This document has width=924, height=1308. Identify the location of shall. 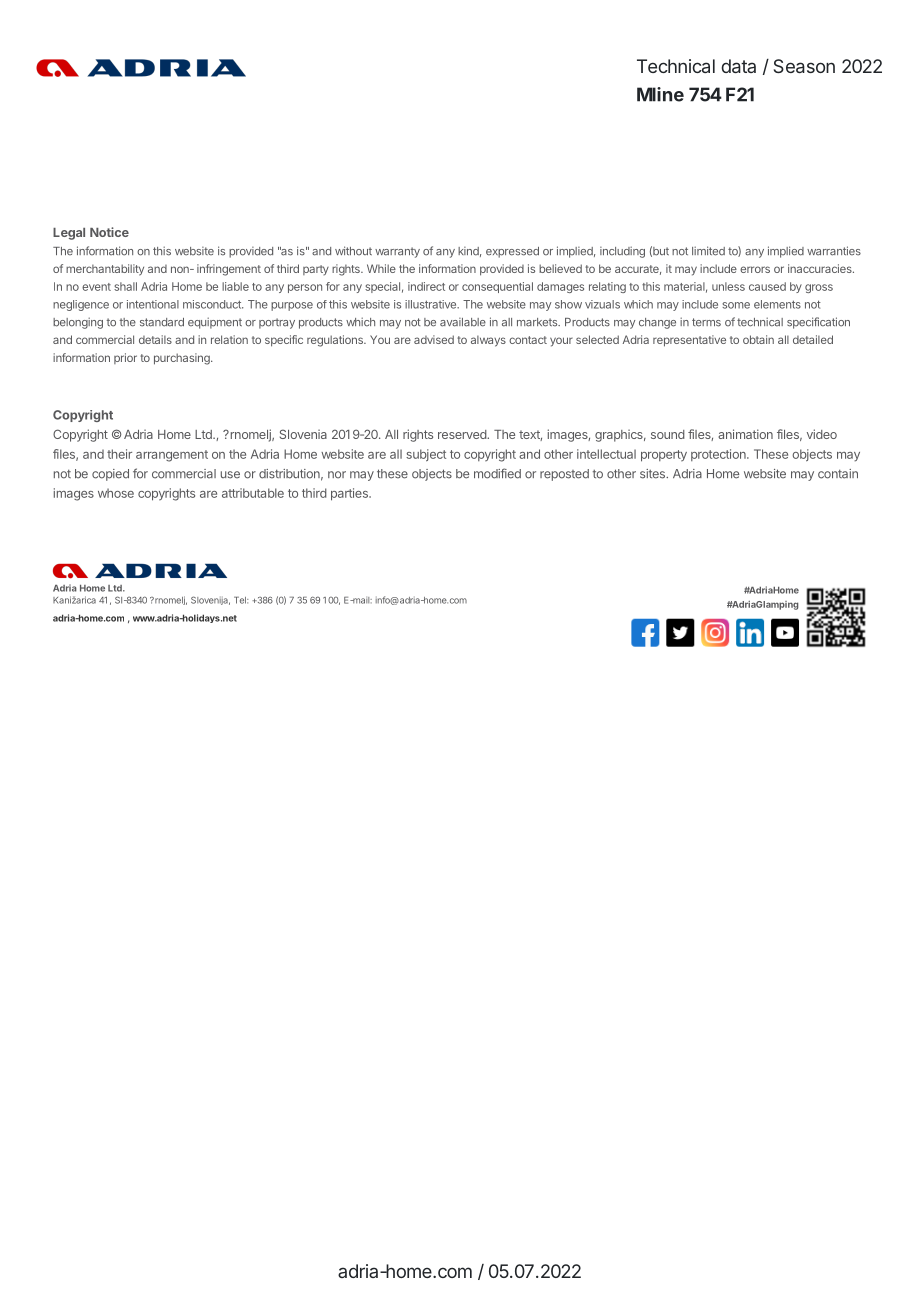
(125, 286).
